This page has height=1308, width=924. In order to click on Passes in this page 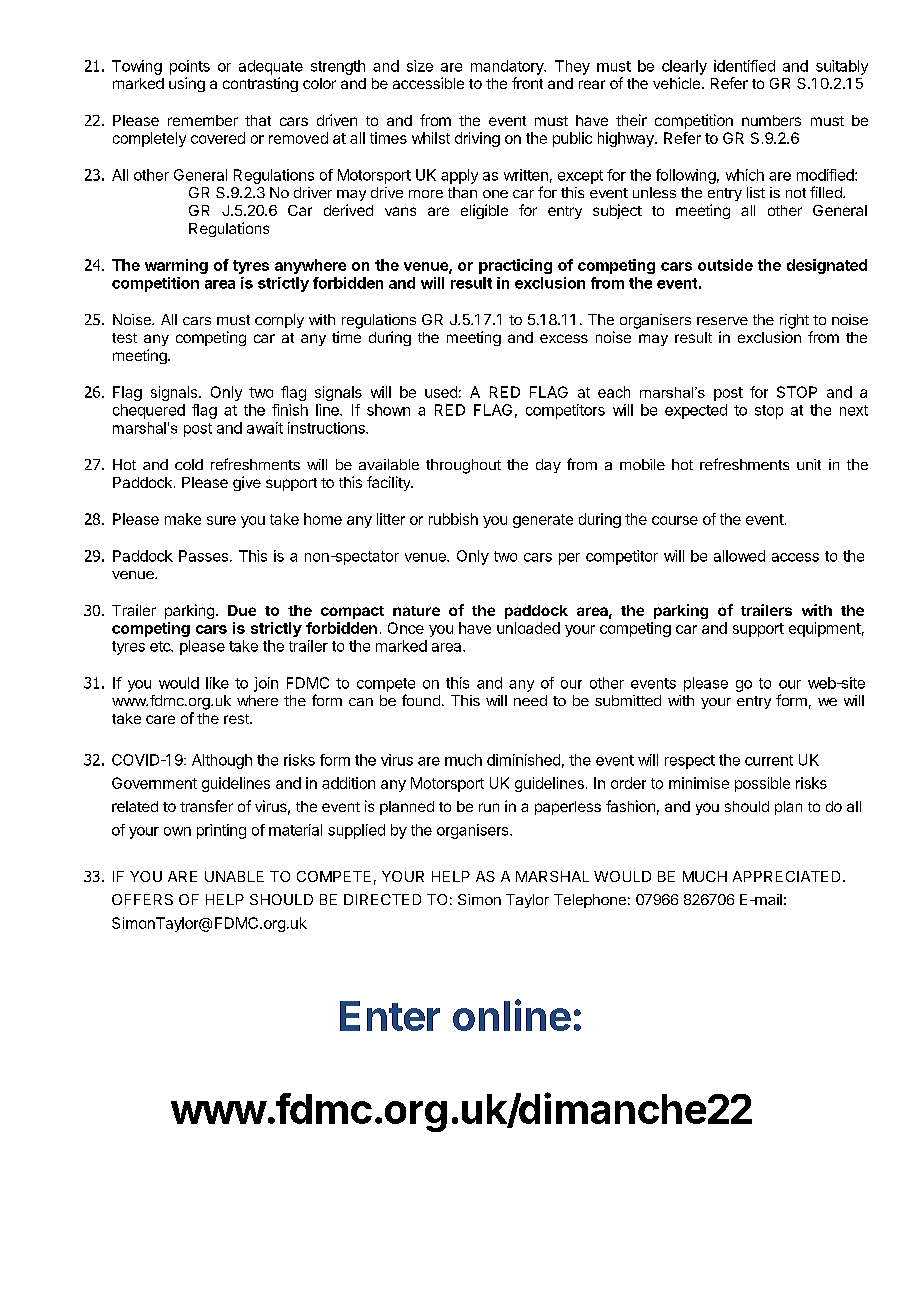, I will do `click(203, 556)`.
